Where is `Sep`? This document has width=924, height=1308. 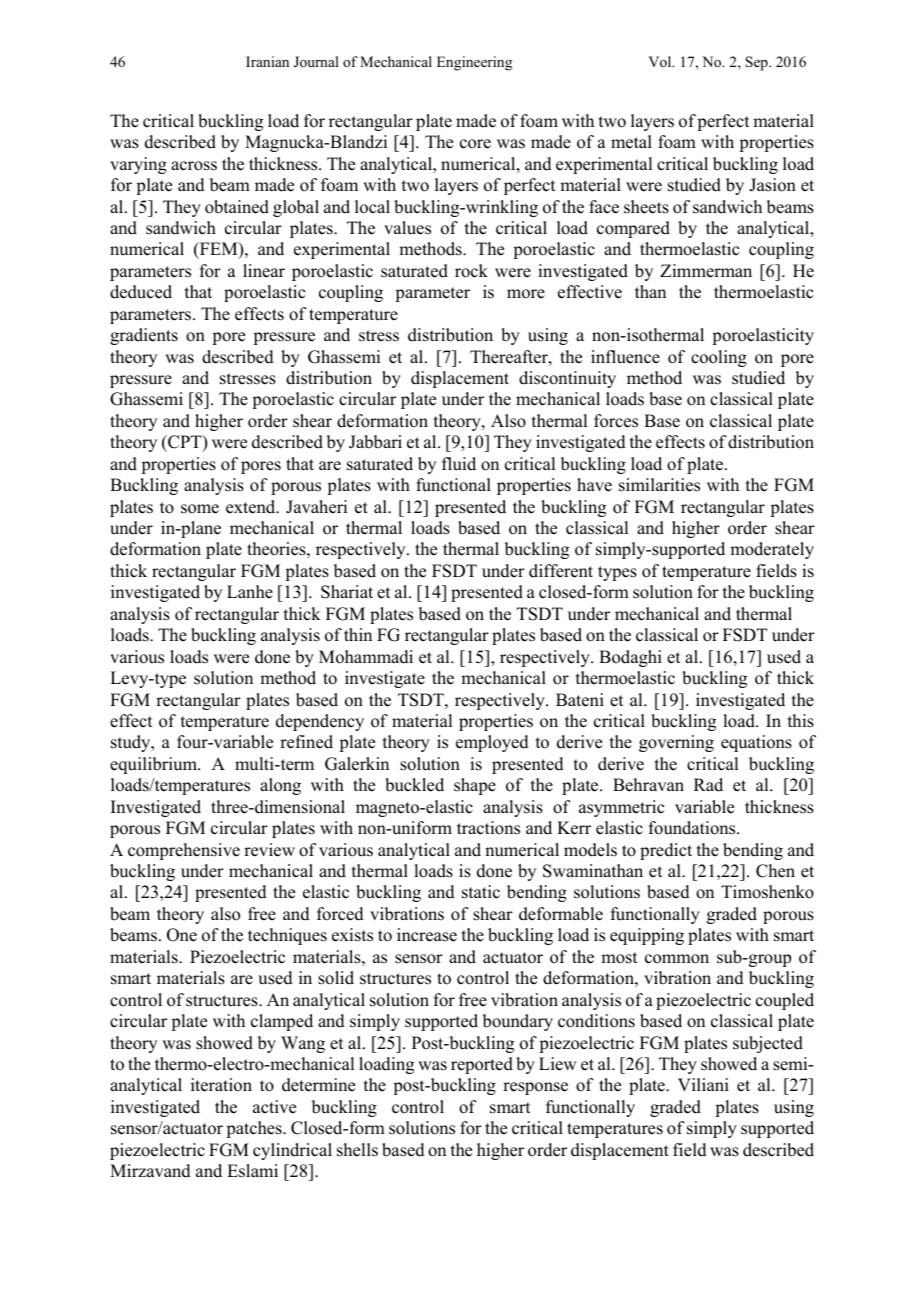
Sep is located at coordinates (757, 63).
